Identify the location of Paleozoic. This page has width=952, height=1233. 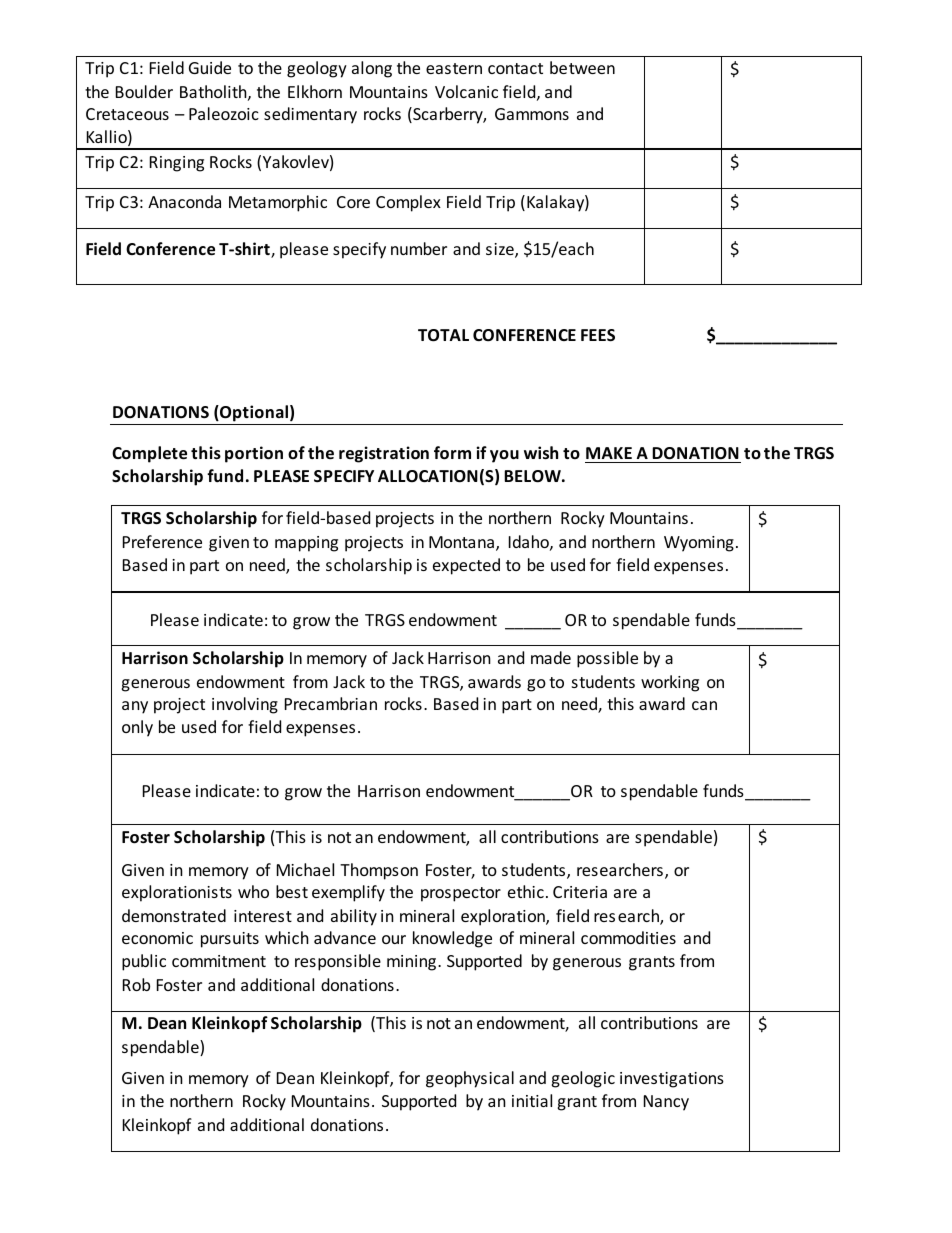
(224, 113).
